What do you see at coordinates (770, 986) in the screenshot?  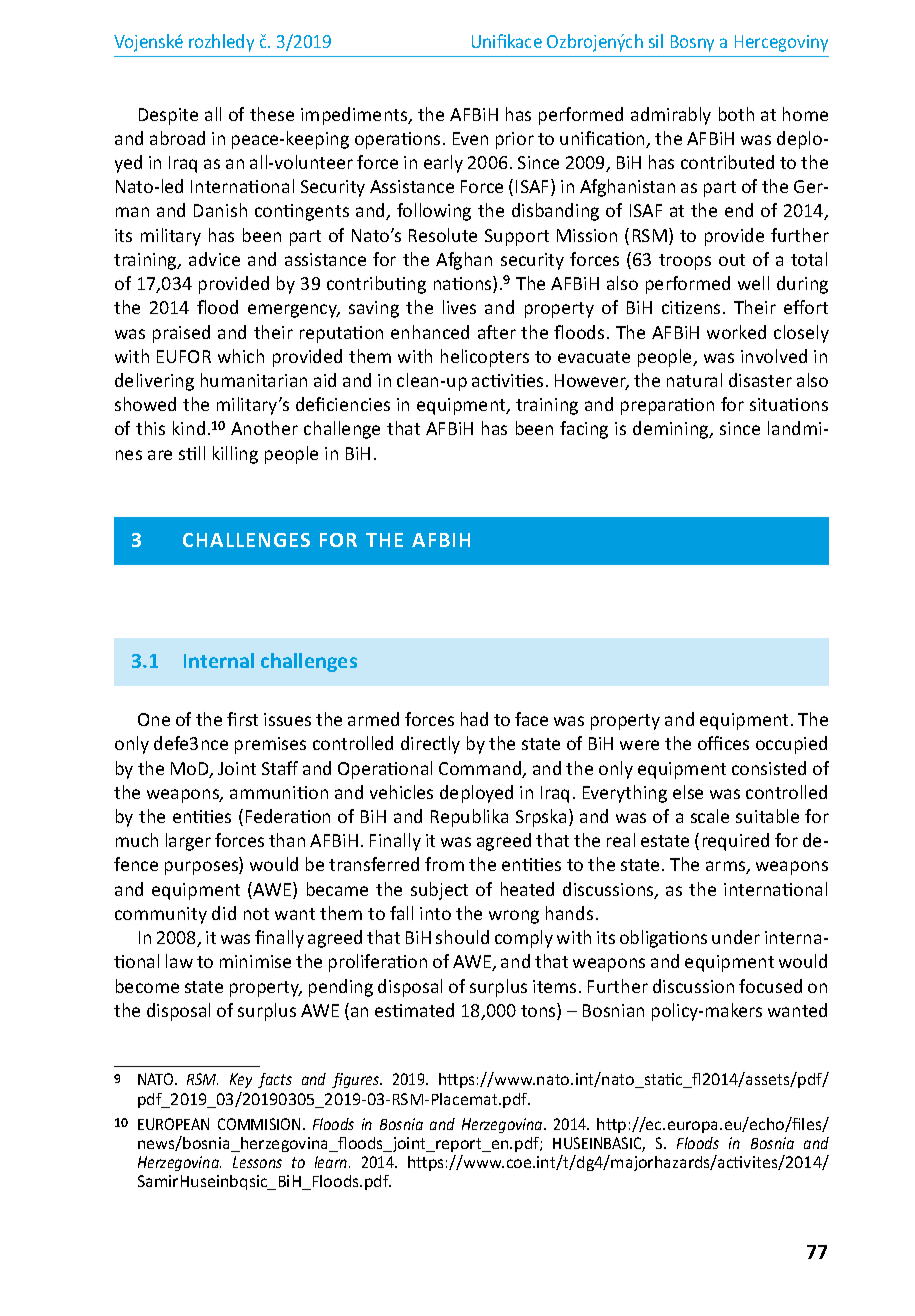 I see `focused` at bounding box center [770, 986].
